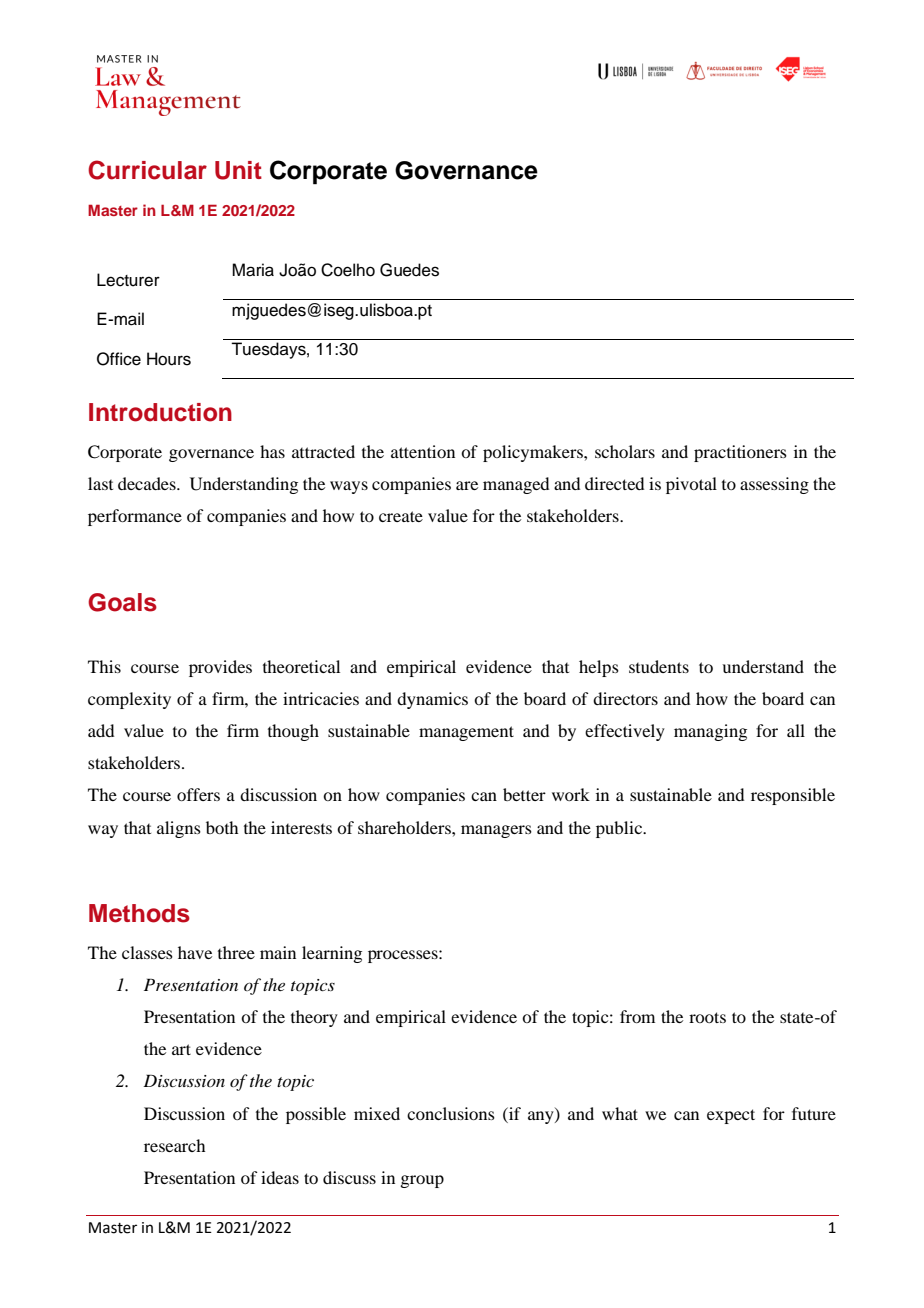 Image resolution: width=924 pixels, height=1308 pixels. I want to click on practitioners, so click(740, 453).
